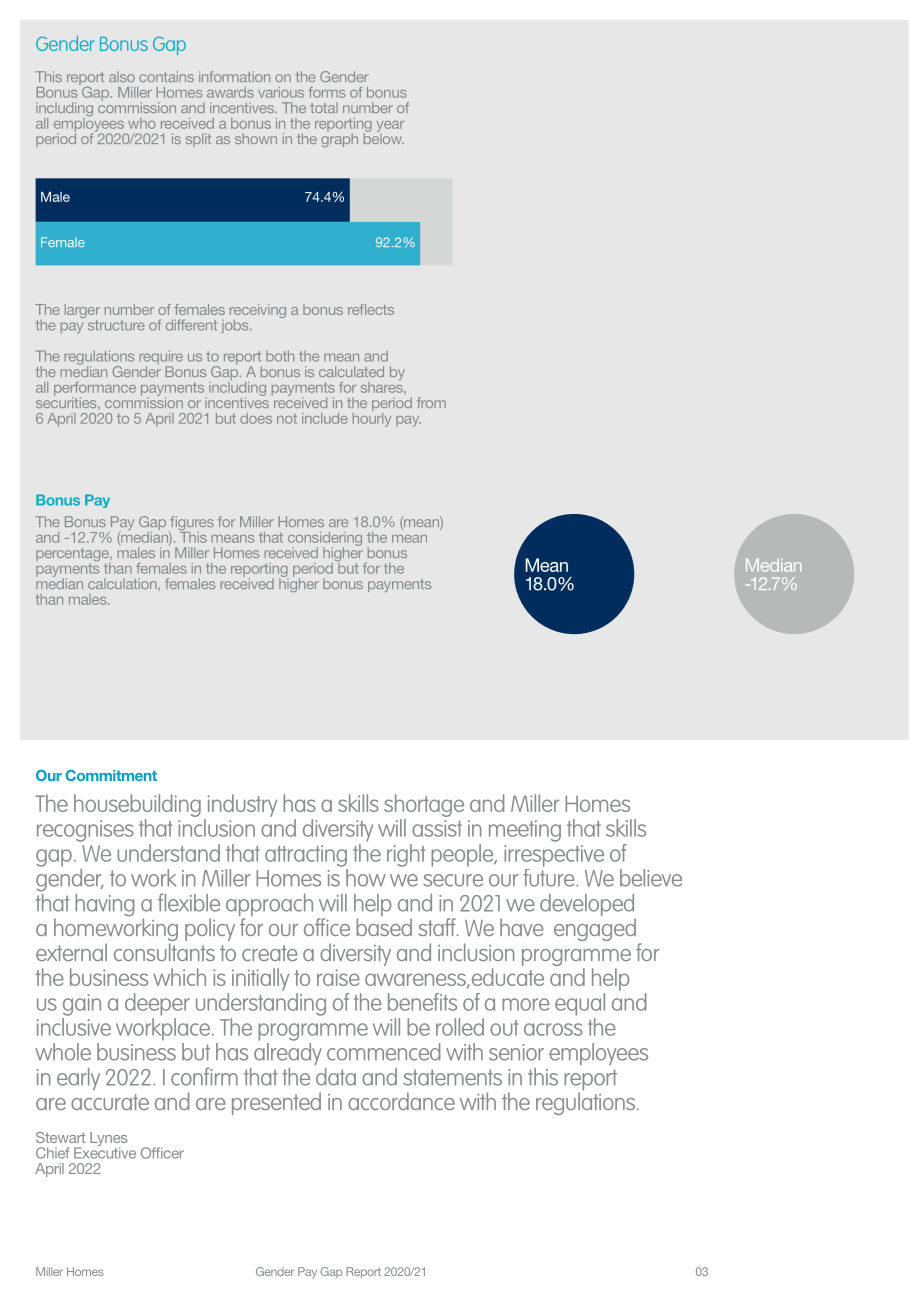 The height and width of the screenshot is (1308, 924). Describe the element at coordinates (324, 107) in the screenshot. I see `total` at that location.
